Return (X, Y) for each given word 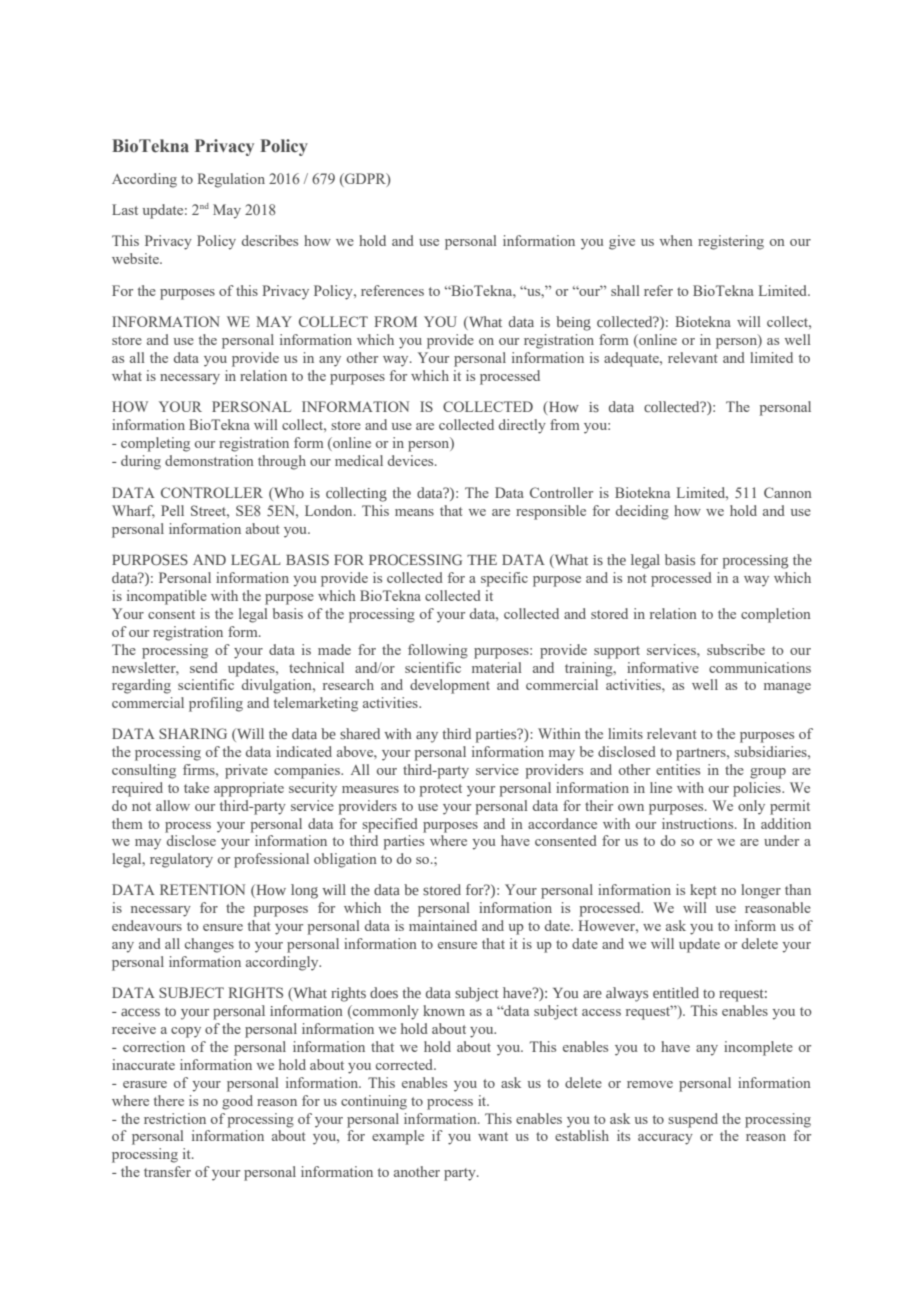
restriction (175, 1118)
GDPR (365, 179)
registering (731, 242)
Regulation (231, 180)
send (204, 667)
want (493, 1136)
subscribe (736, 649)
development (450, 686)
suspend (693, 1120)
